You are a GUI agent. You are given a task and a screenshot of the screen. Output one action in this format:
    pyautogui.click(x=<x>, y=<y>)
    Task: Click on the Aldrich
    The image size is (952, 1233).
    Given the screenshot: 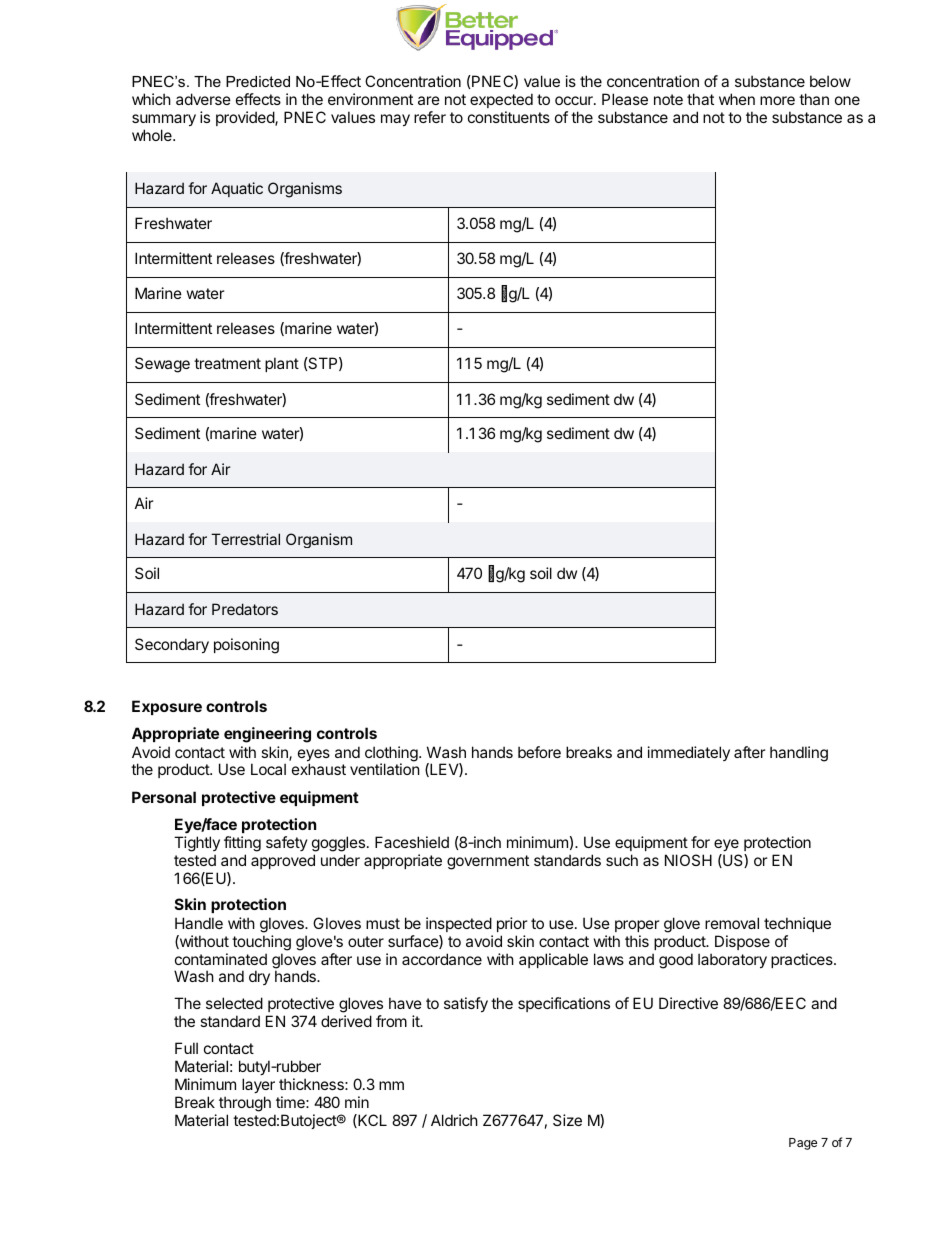 What is the action you would take?
    pyautogui.click(x=454, y=1120)
